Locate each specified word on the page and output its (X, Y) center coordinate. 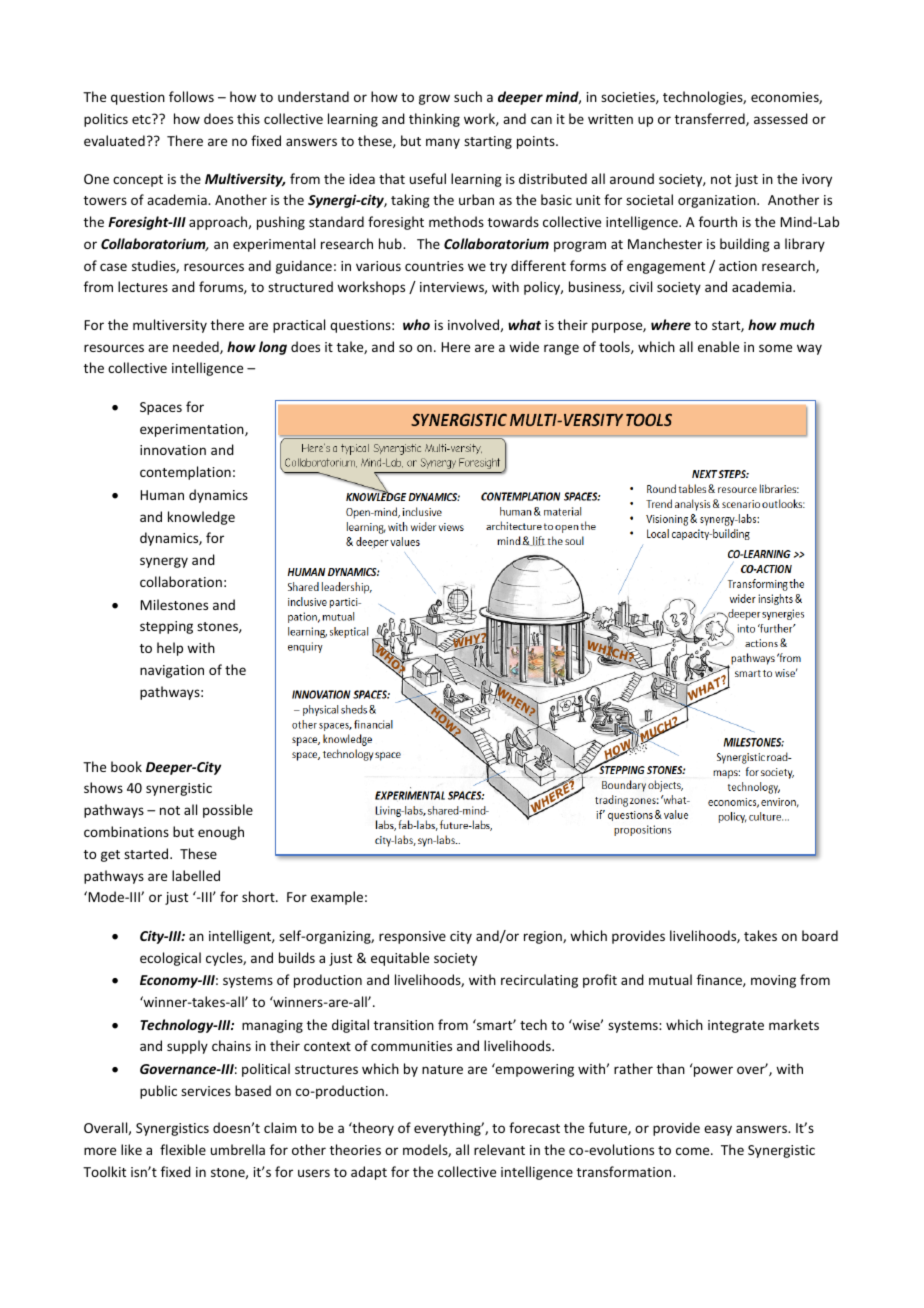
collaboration (181, 581)
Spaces (161, 408)
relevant (499, 1149)
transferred (711, 119)
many (443, 143)
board (820, 935)
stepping (166, 627)
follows (191, 96)
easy (718, 1130)
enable (718, 346)
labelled (196, 875)
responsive (412, 937)
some (775, 348)
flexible (183, 1149)
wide (524, 346)
